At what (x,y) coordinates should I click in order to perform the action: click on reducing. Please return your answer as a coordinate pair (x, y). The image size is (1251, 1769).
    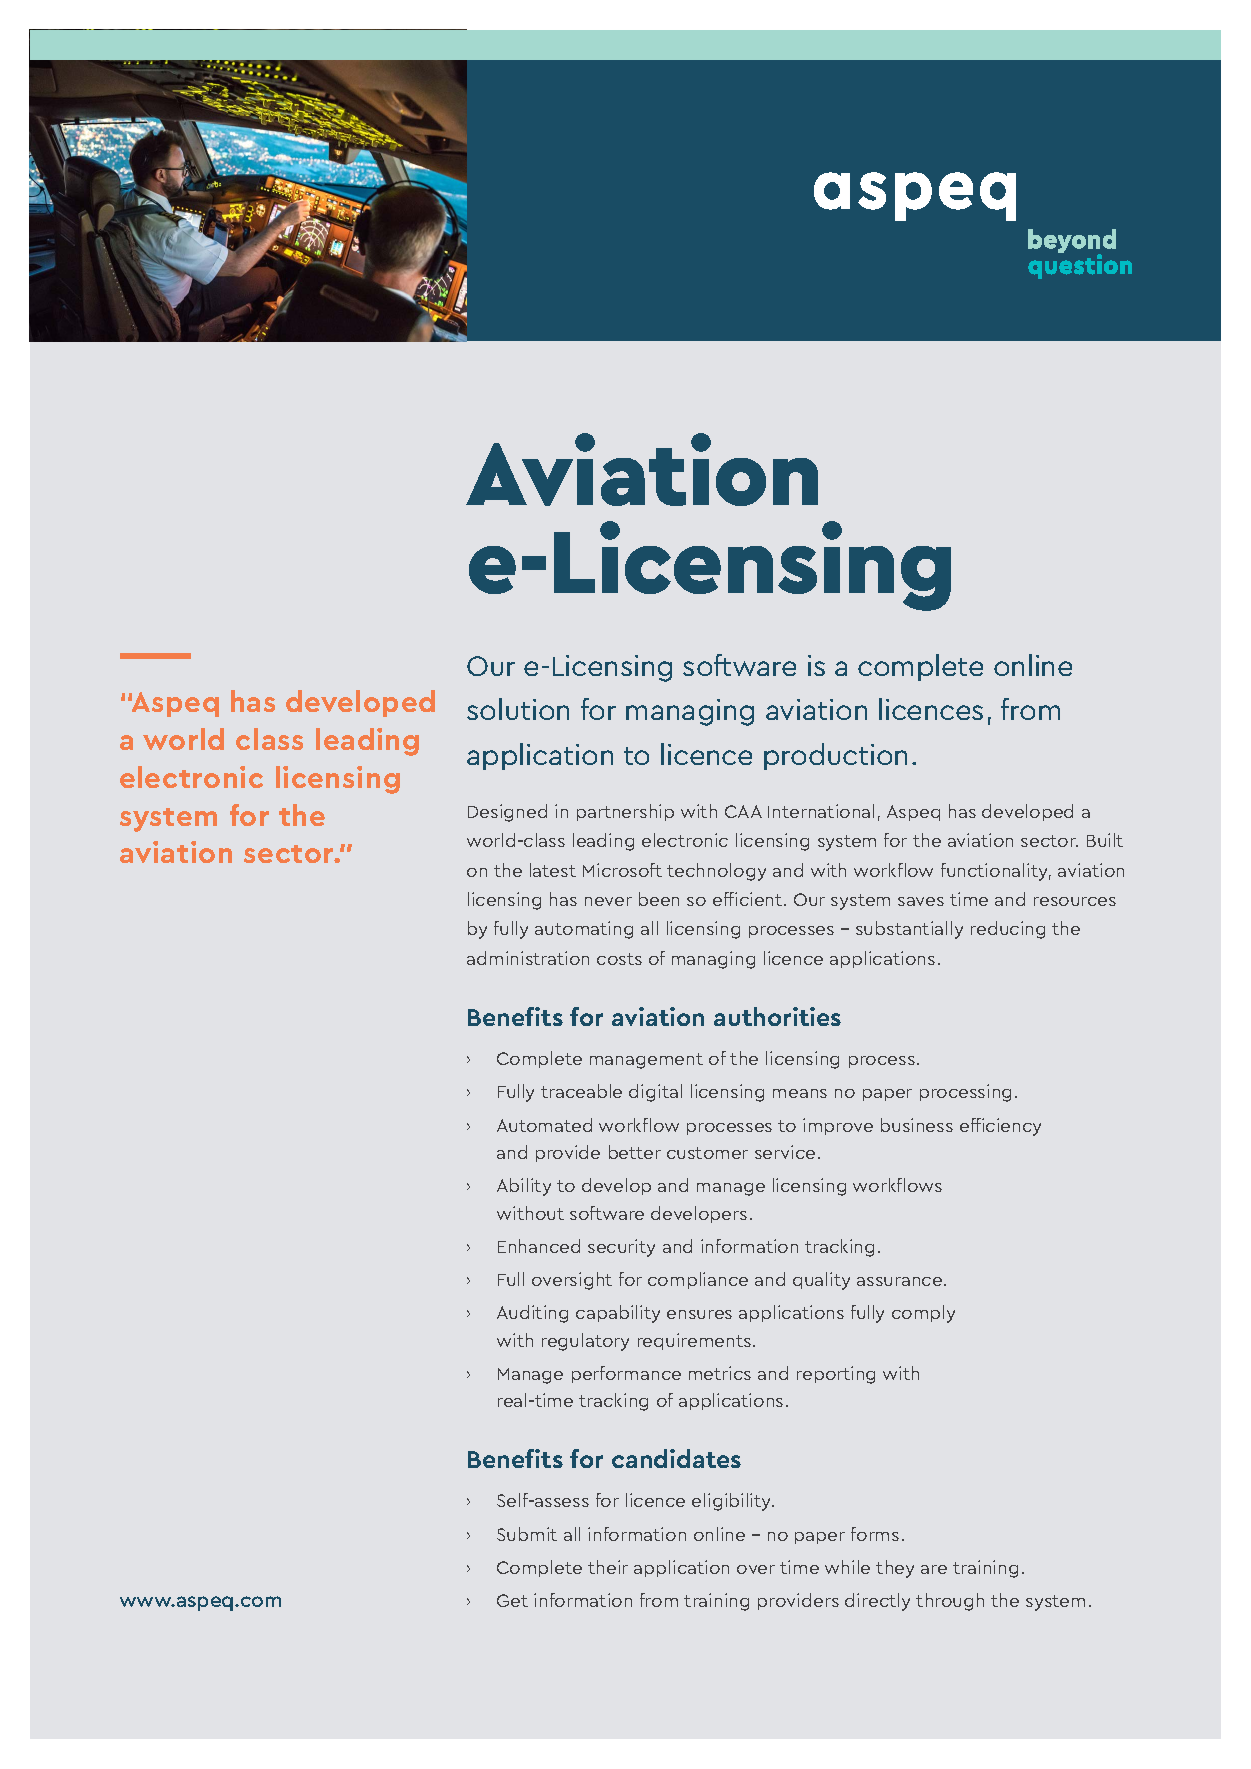
    Looking at the image, I should click on (1008, 930).
